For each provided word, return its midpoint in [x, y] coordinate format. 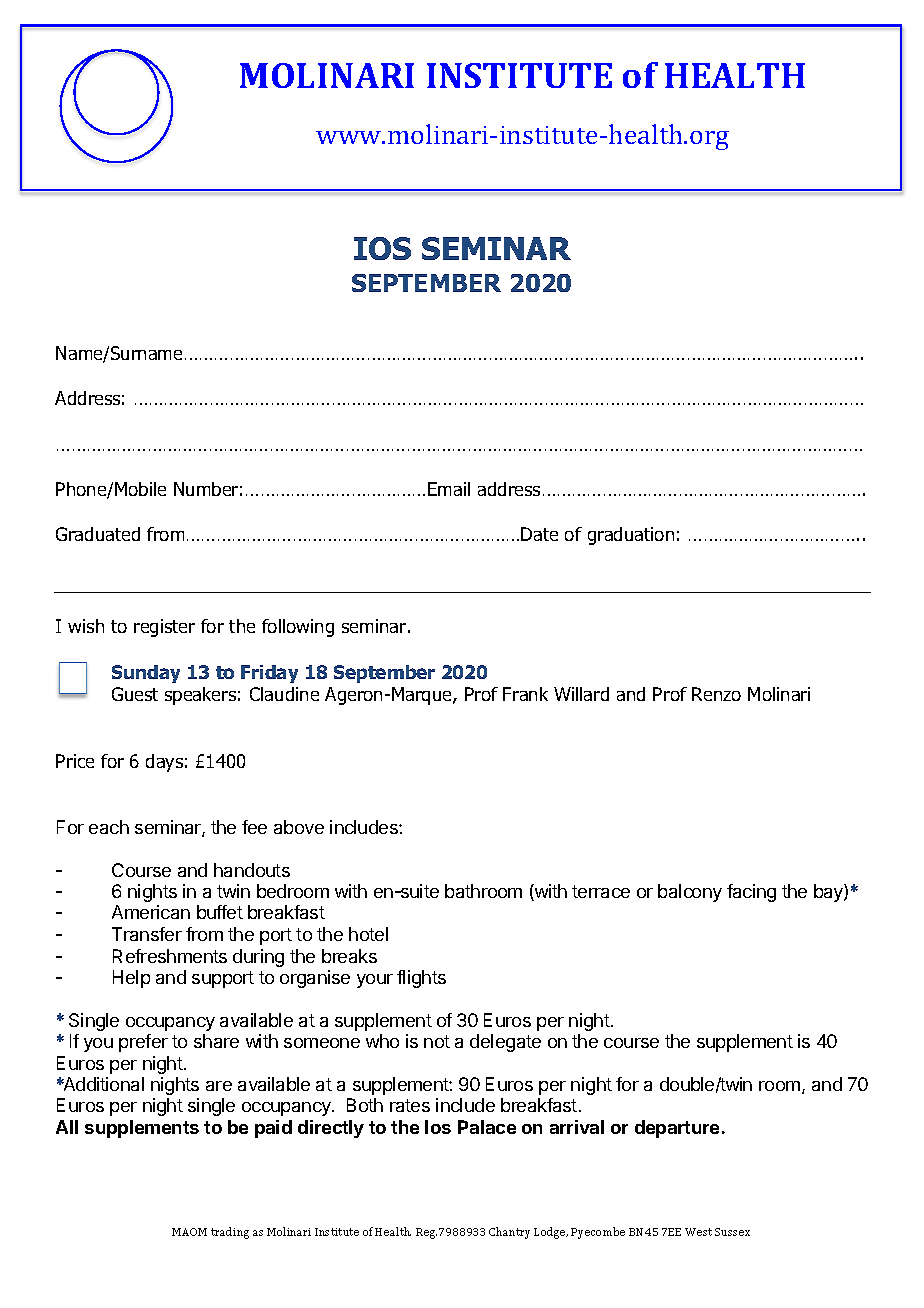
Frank [525, 694]
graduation [631, 536]
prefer [143, 1043]
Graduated [98, 534]
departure [677, 1129]
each [109, 827]
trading [230, 1233]
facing [751, 893]
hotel [368, 934]
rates [410, 1105]
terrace [601, 891]
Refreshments [170, 956]
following [298, 628]
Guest [135, 694]
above [299, 827]
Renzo [716, 694]
